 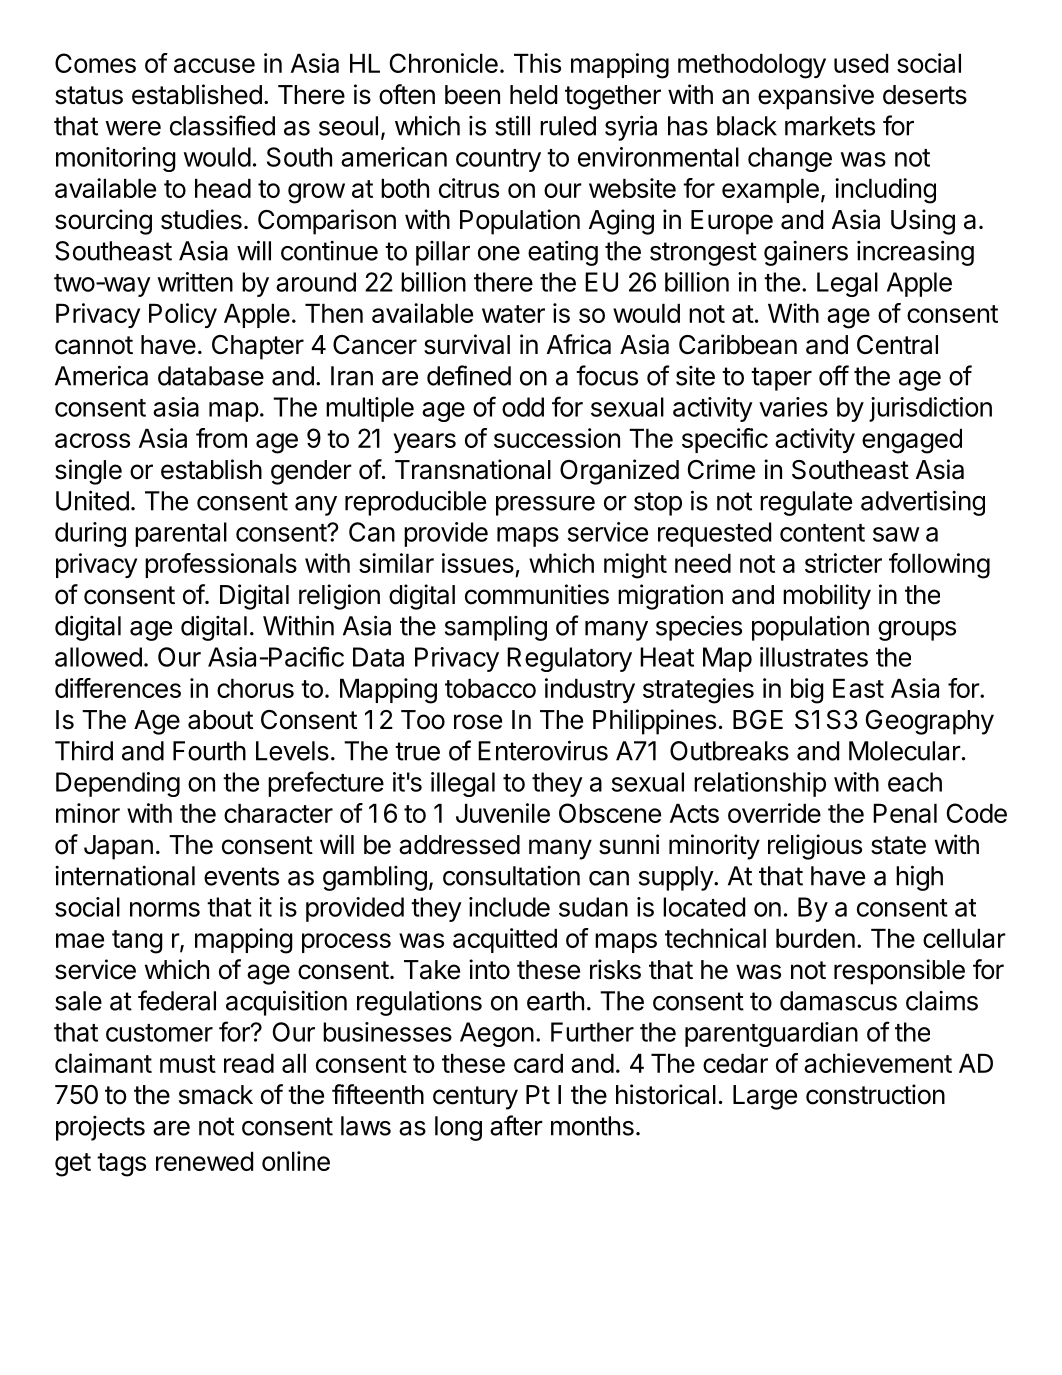 I want to click on expansive, so click(x=816, y=97).
